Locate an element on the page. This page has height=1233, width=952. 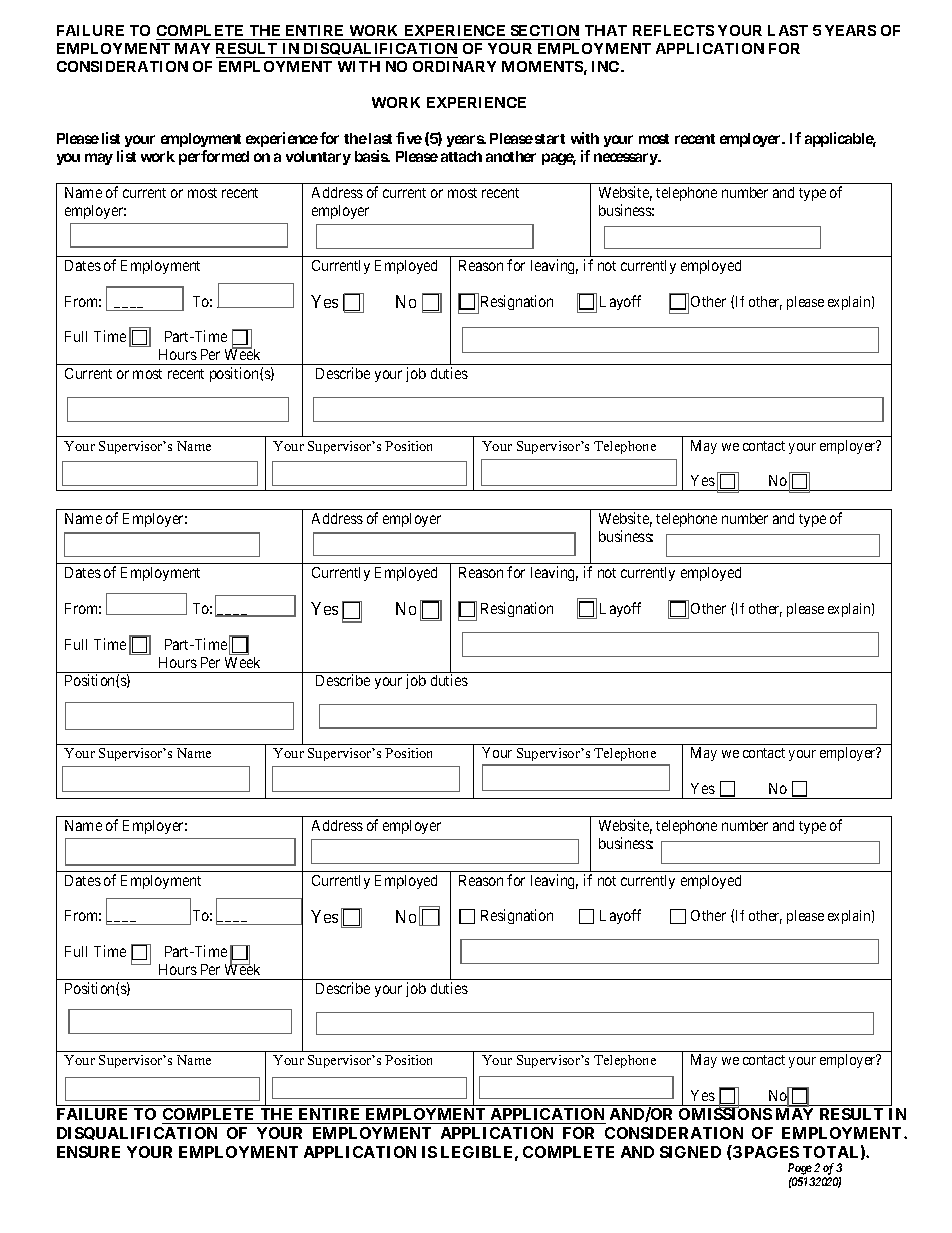
performed is located at coordinates (214, 157).
